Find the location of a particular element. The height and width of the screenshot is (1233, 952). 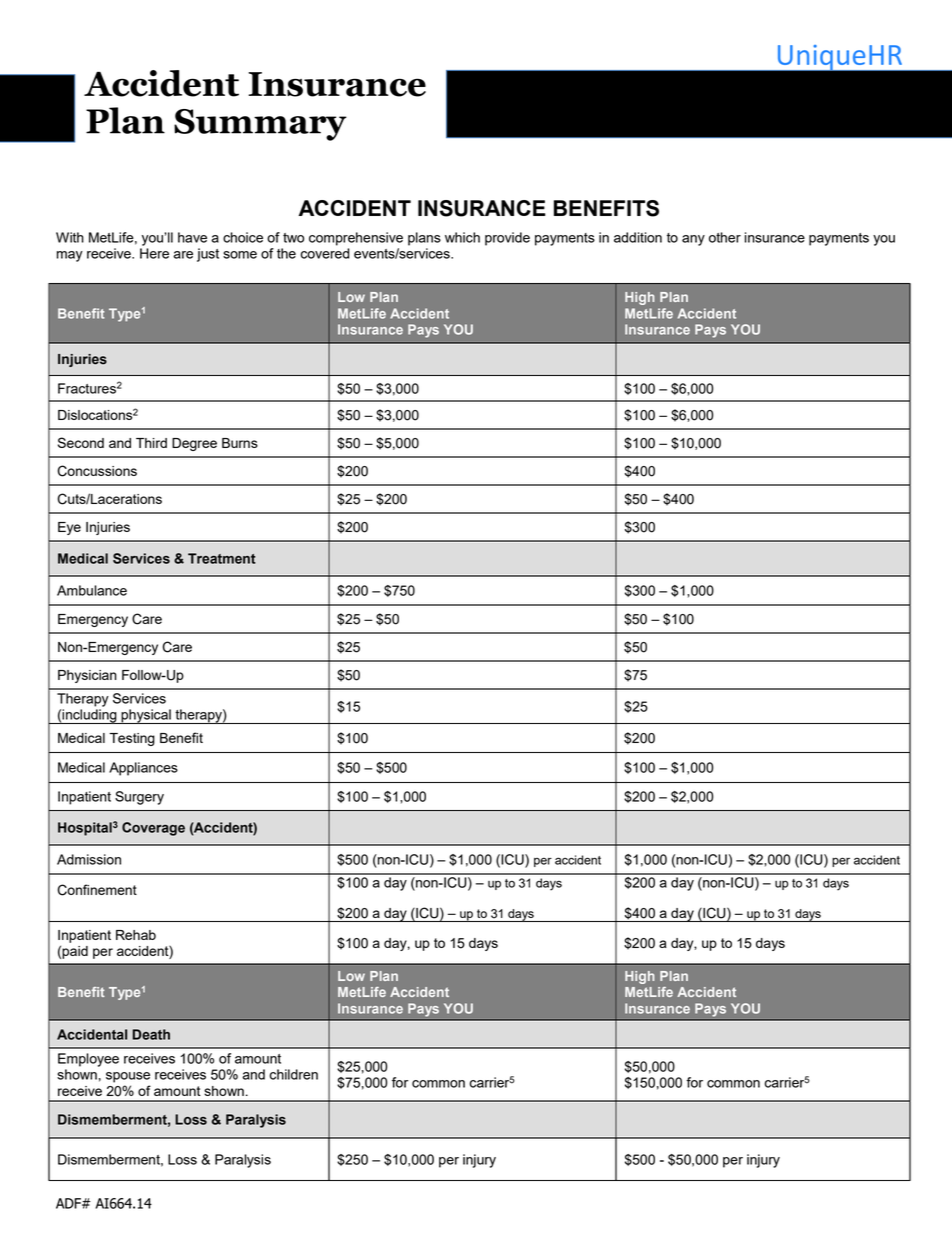

Treatment is located at coordinates (222, 558).
